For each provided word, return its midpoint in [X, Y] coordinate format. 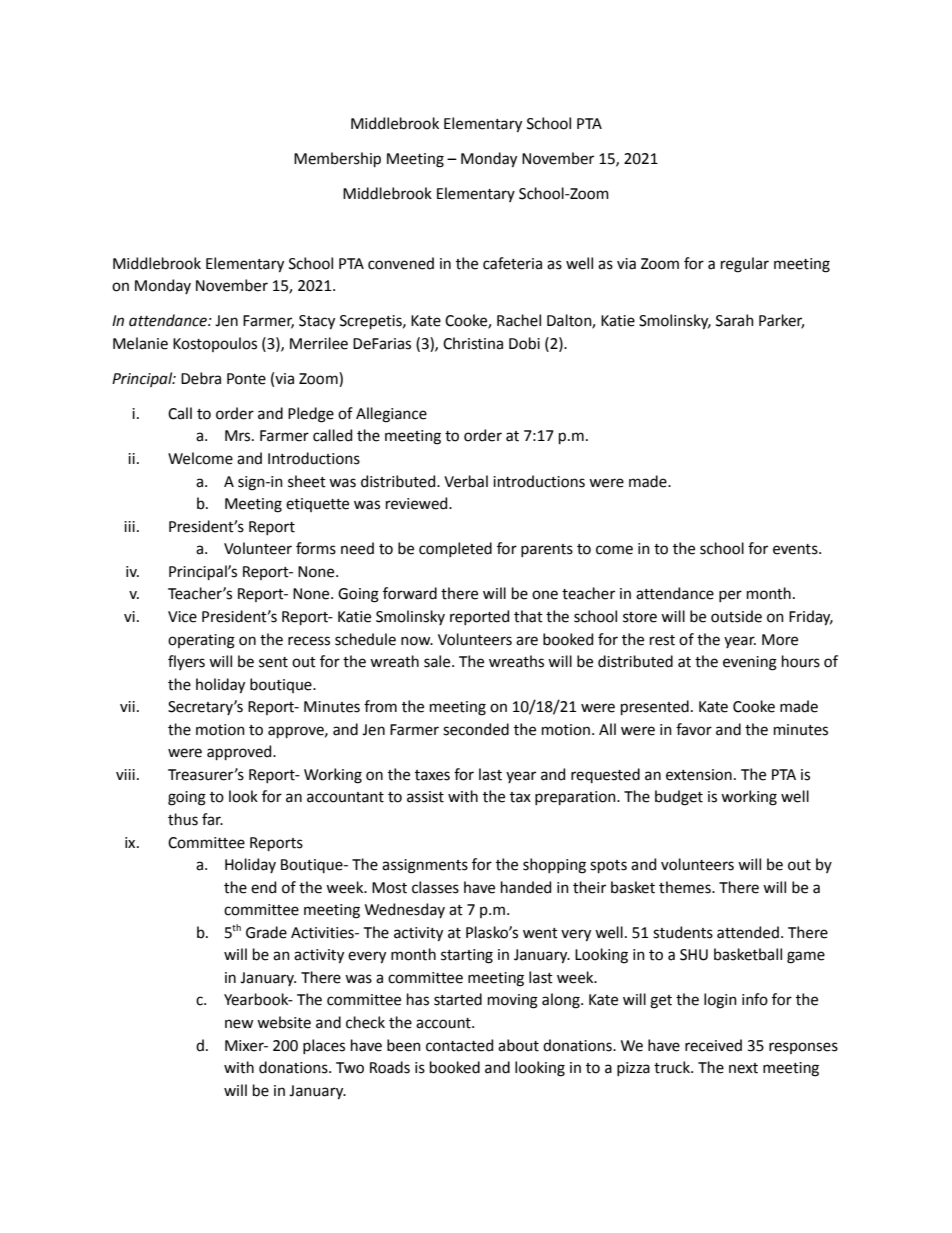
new [239, 1024]
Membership [337, 159]
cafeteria [512, 263]
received [713, 1045]
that [528, 616]
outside [736, 616]
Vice [182, 617]
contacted [459, 1045]
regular [745, 265]
